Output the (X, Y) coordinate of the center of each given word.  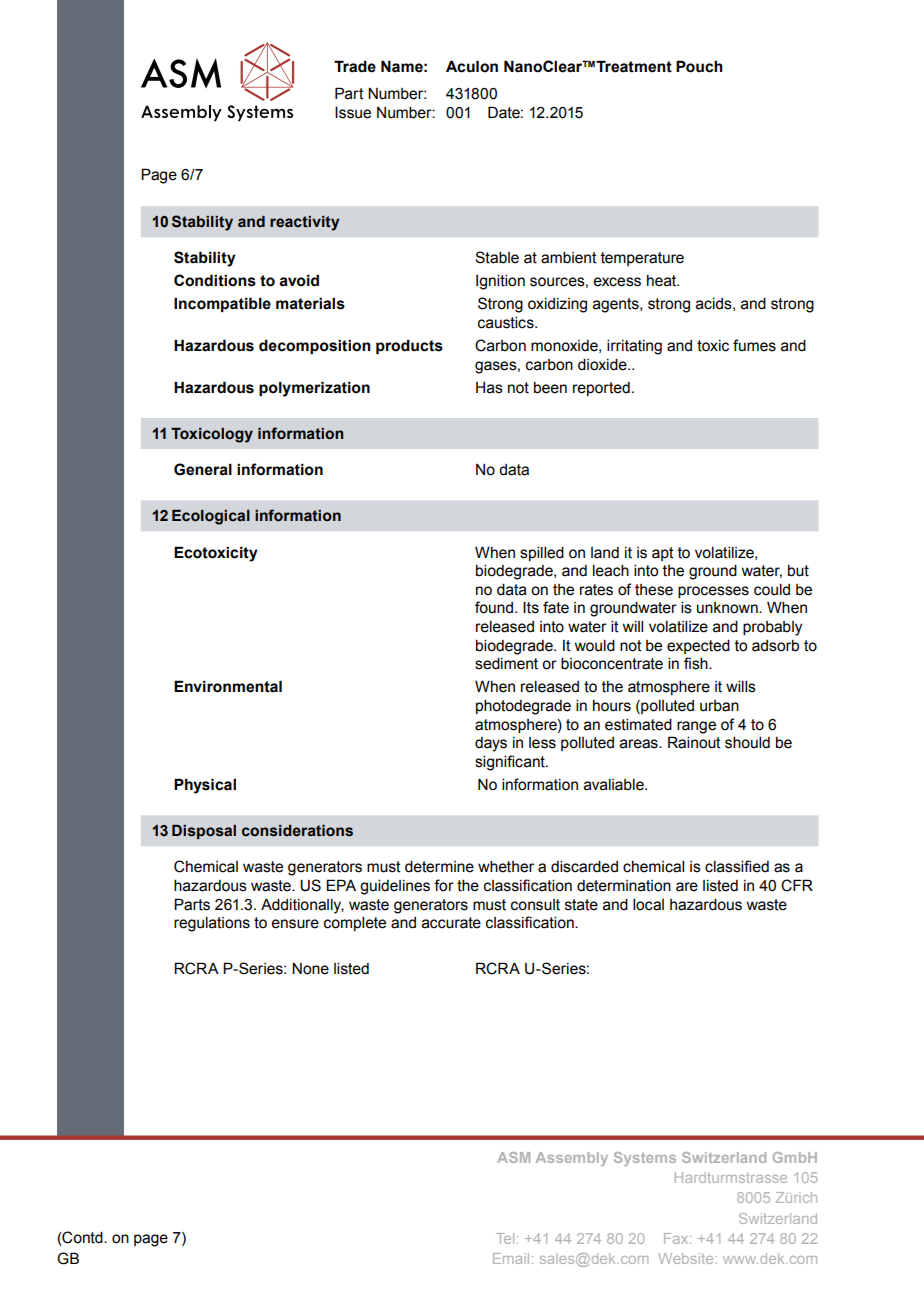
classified (737, 866)
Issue (353, 113)
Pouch (699, 66)
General (203, 469)
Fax (677, 1238)
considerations (297, 831)
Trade (355, 66)
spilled (542, 554)
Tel (505, 1238)
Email (511, 1258)
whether (506, 867)
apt (663, 554)
